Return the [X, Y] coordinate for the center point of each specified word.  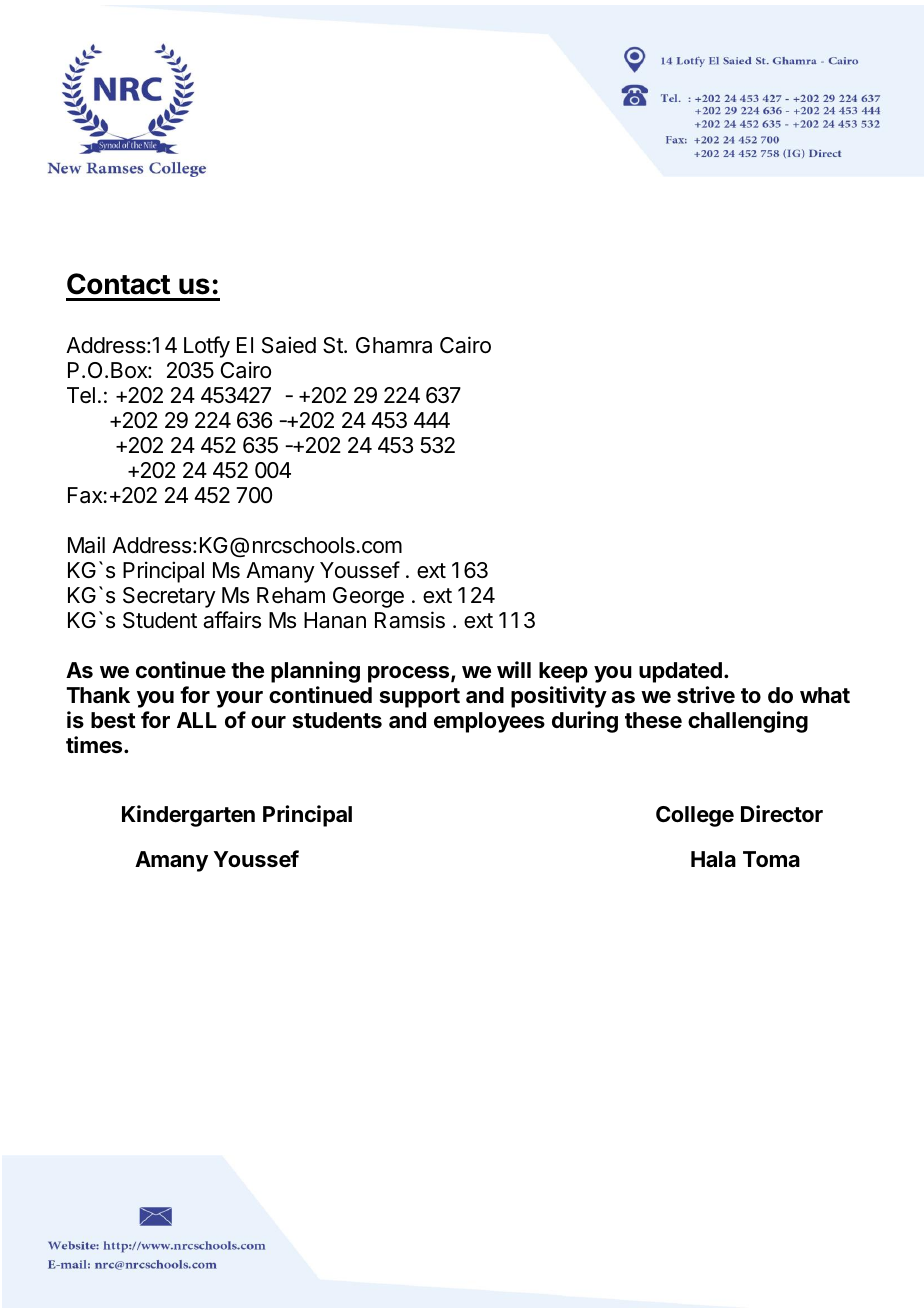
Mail [86, 545]
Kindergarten [188, 816]
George [368, 597]
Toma [771, 859]
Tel [81, 395]
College [695, 816]
